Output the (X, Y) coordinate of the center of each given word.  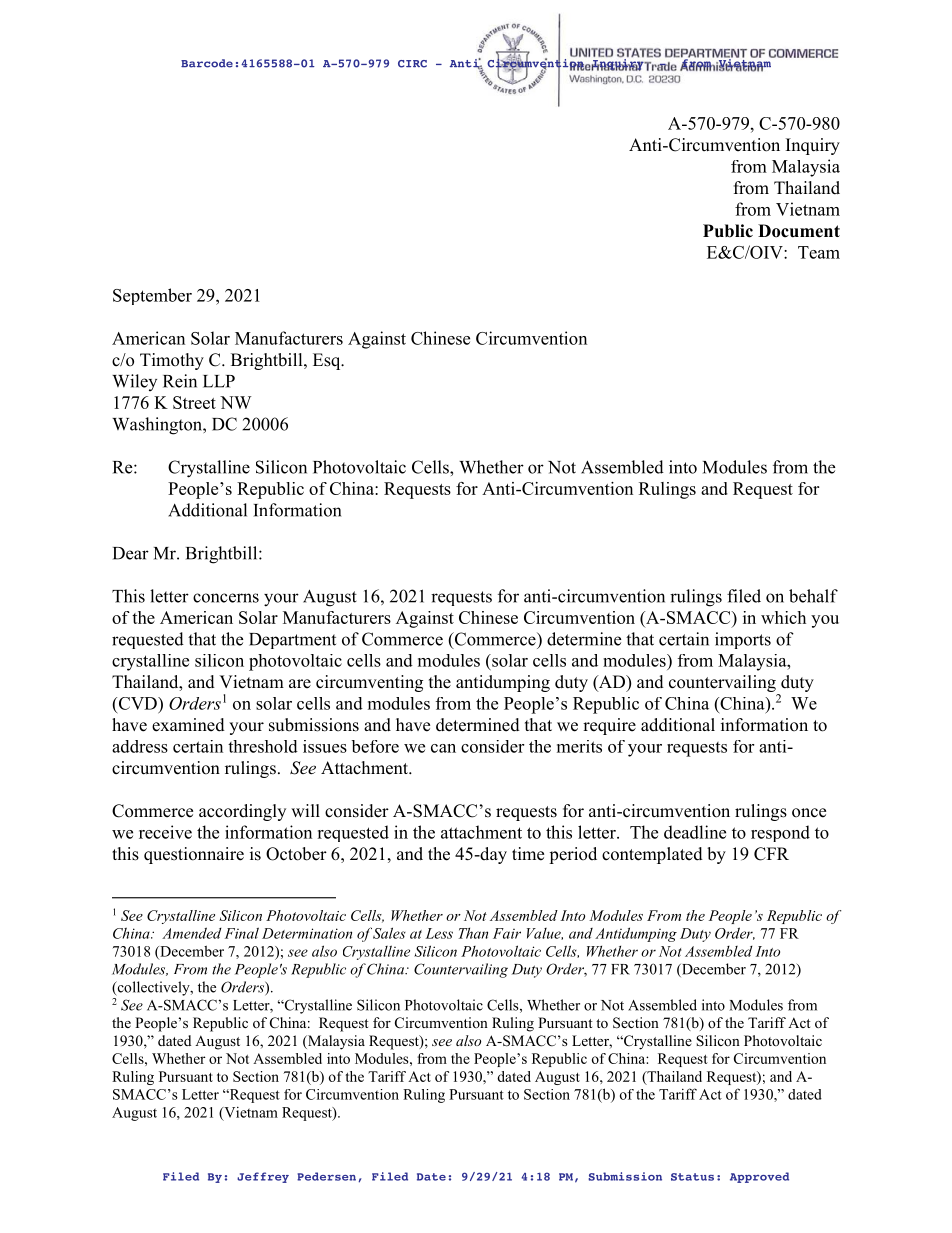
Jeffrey (263, 1177)
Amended (192, 933)
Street (194, 402)
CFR (771, 854)
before (375, 746)
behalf (813, 596)
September (152, 296)
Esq (328, 361)
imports (743, 640)
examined (188, 725)
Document (799, 231)
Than (473, 933)
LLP (219, 381)
